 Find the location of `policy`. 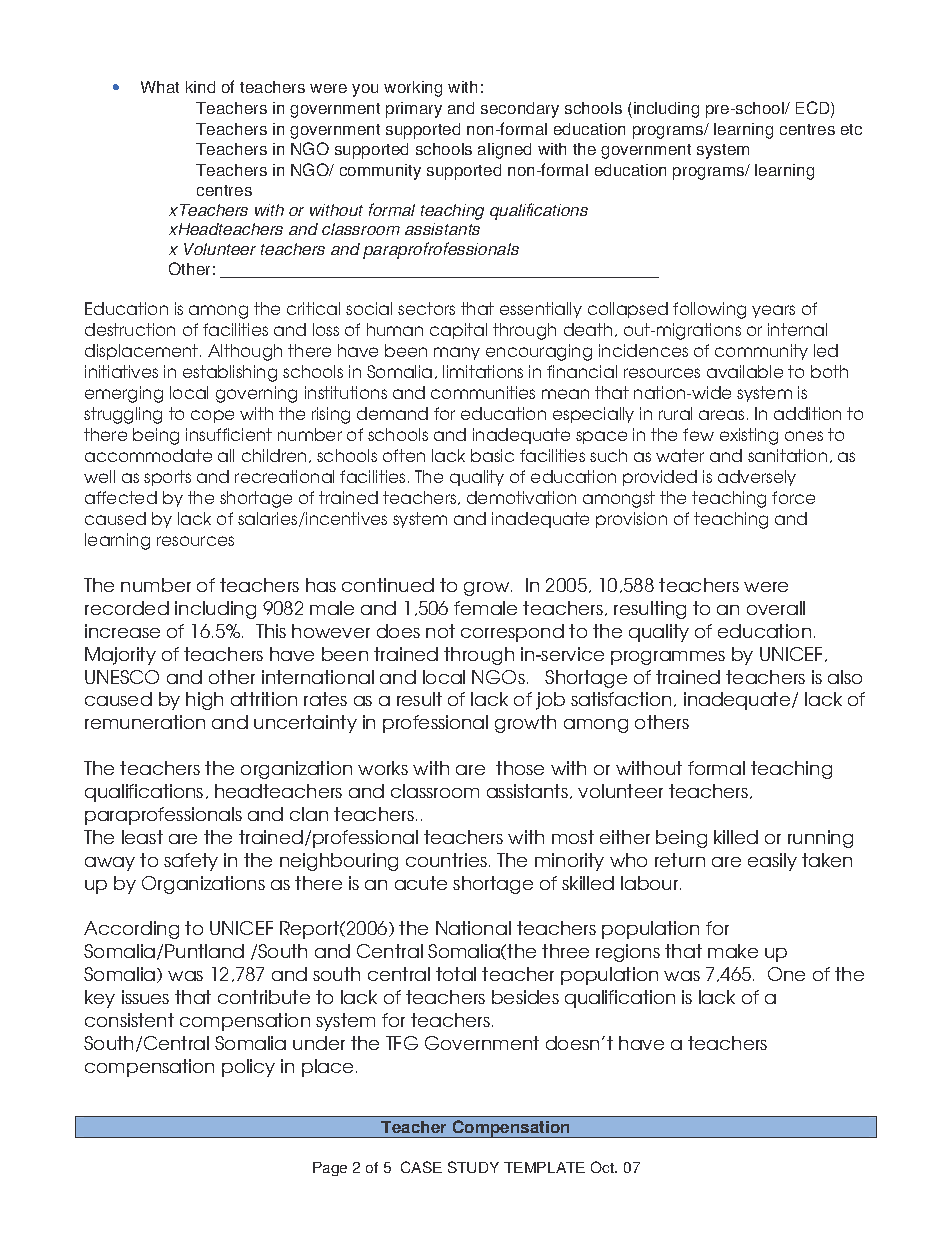

policy is located at coordinates (248, 1068).
